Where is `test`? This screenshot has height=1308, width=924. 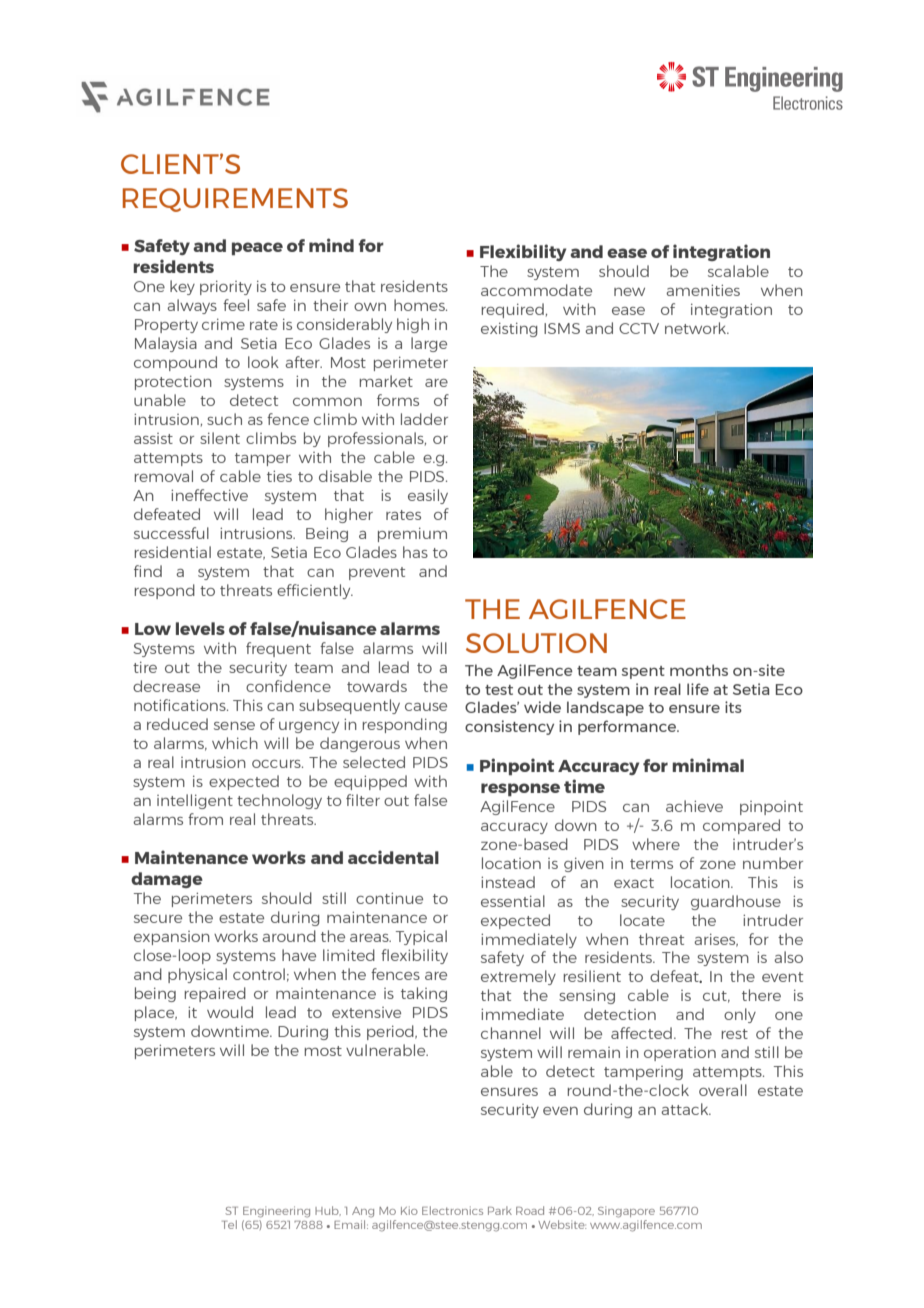 test is located at coordinates (499, 690).
